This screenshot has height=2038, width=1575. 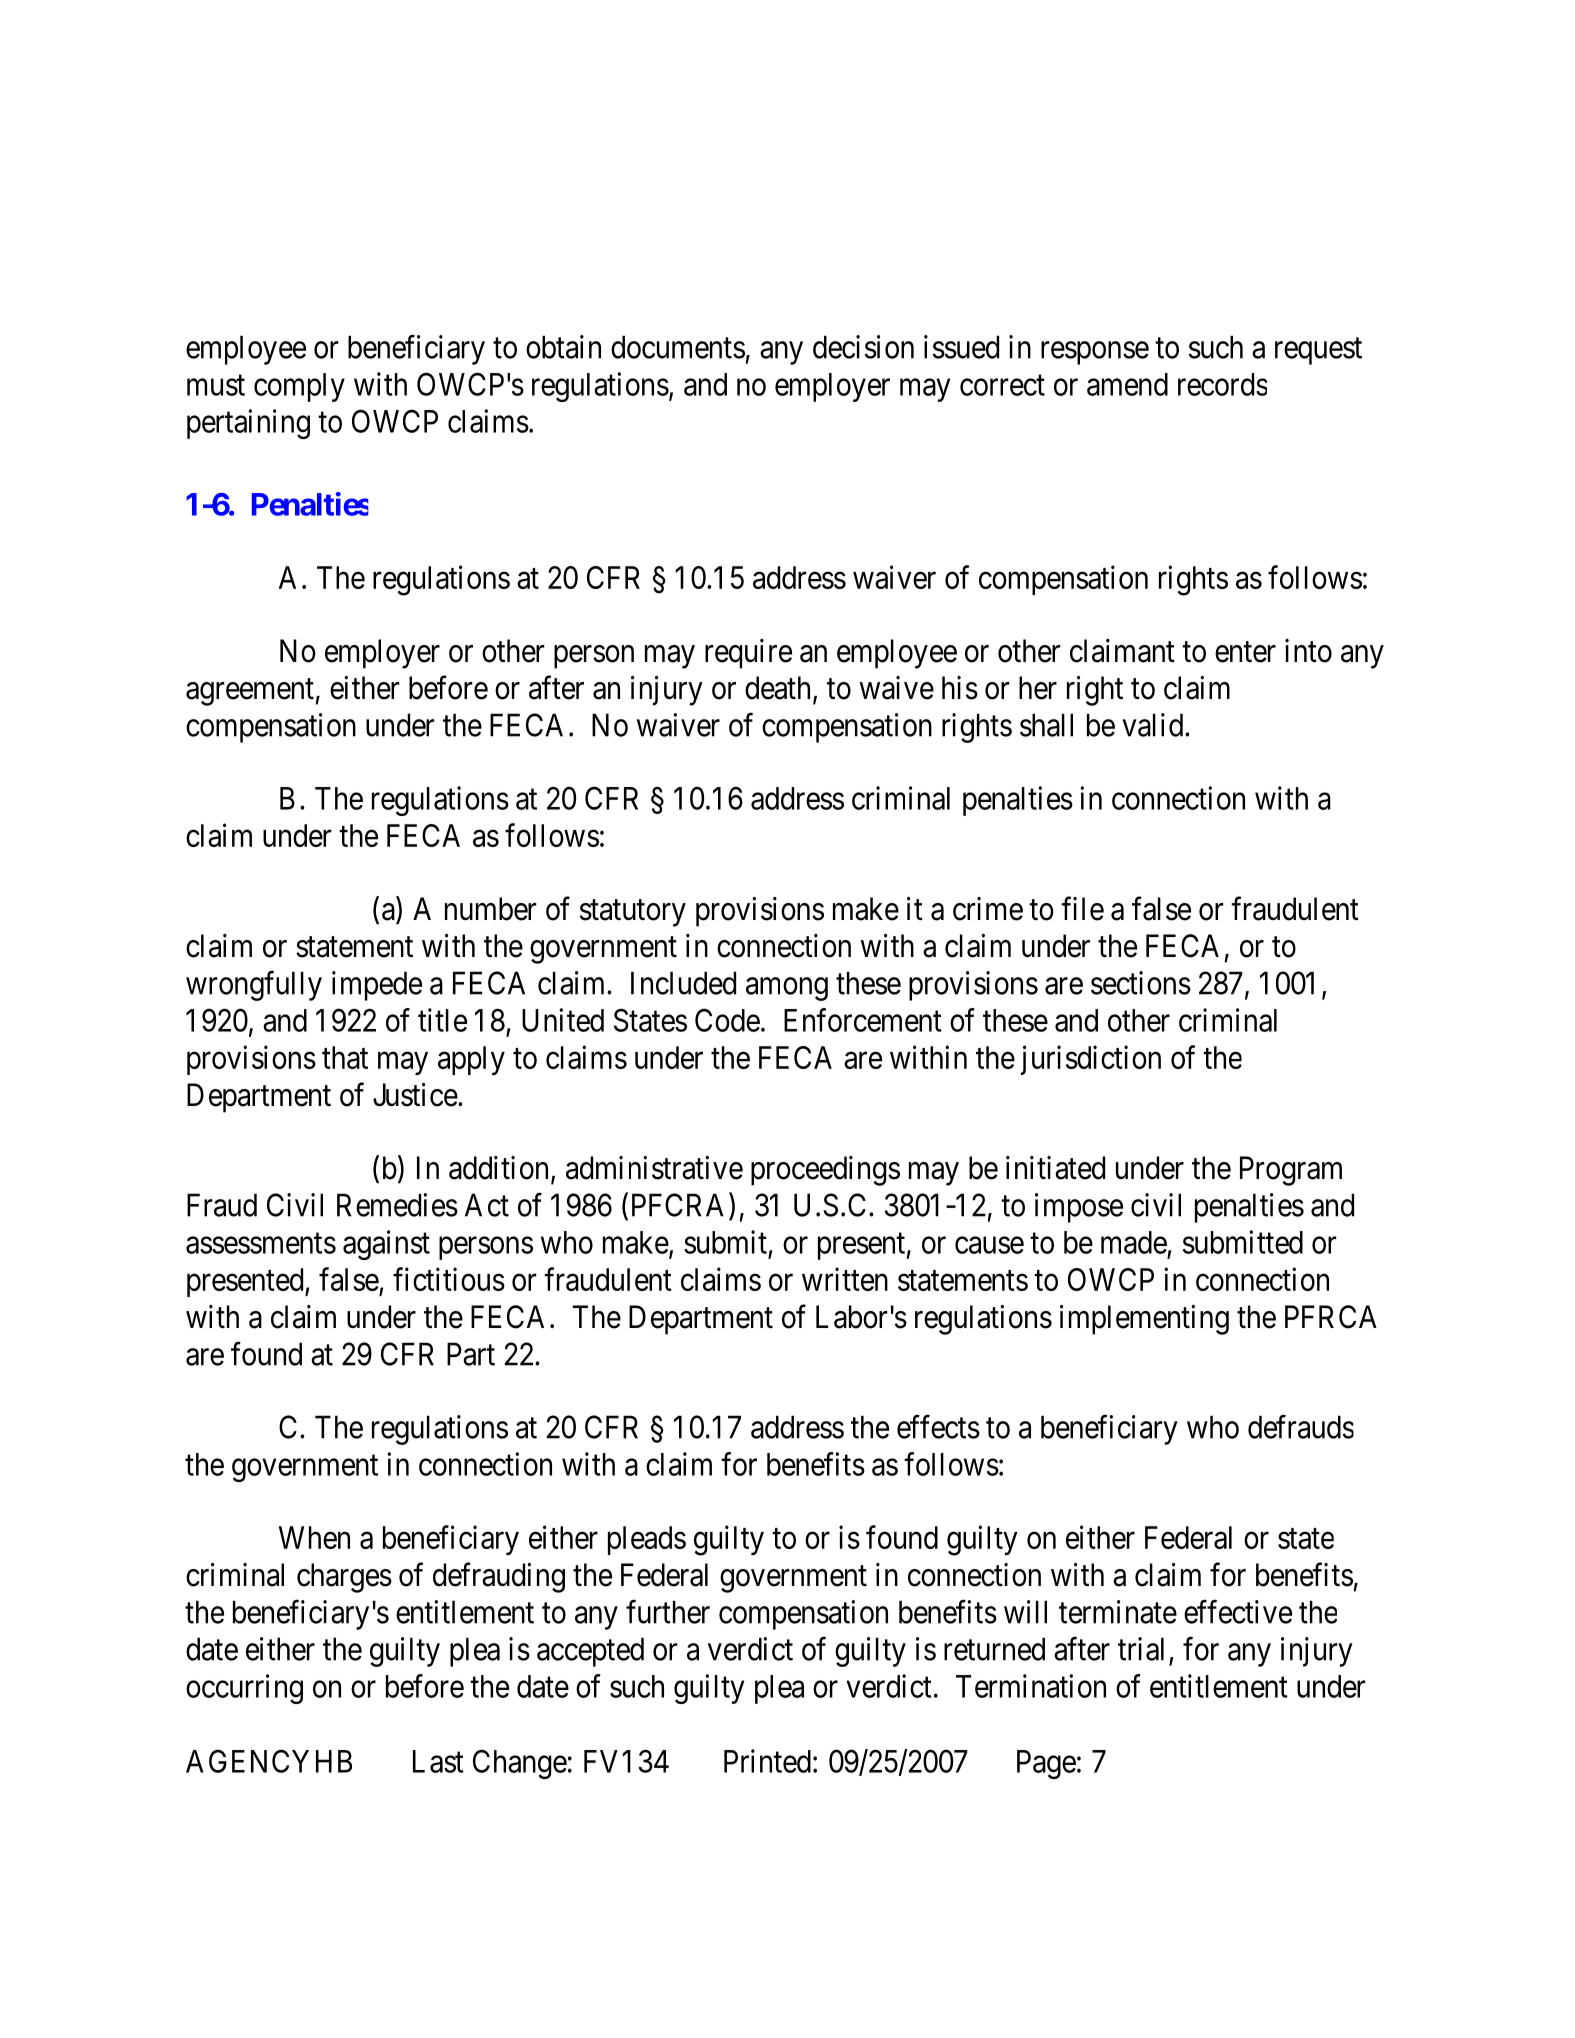 What do you see at coordinates (438, 1761) in the screenshot?
I see `Last` at bounding box center [438, 1761].
